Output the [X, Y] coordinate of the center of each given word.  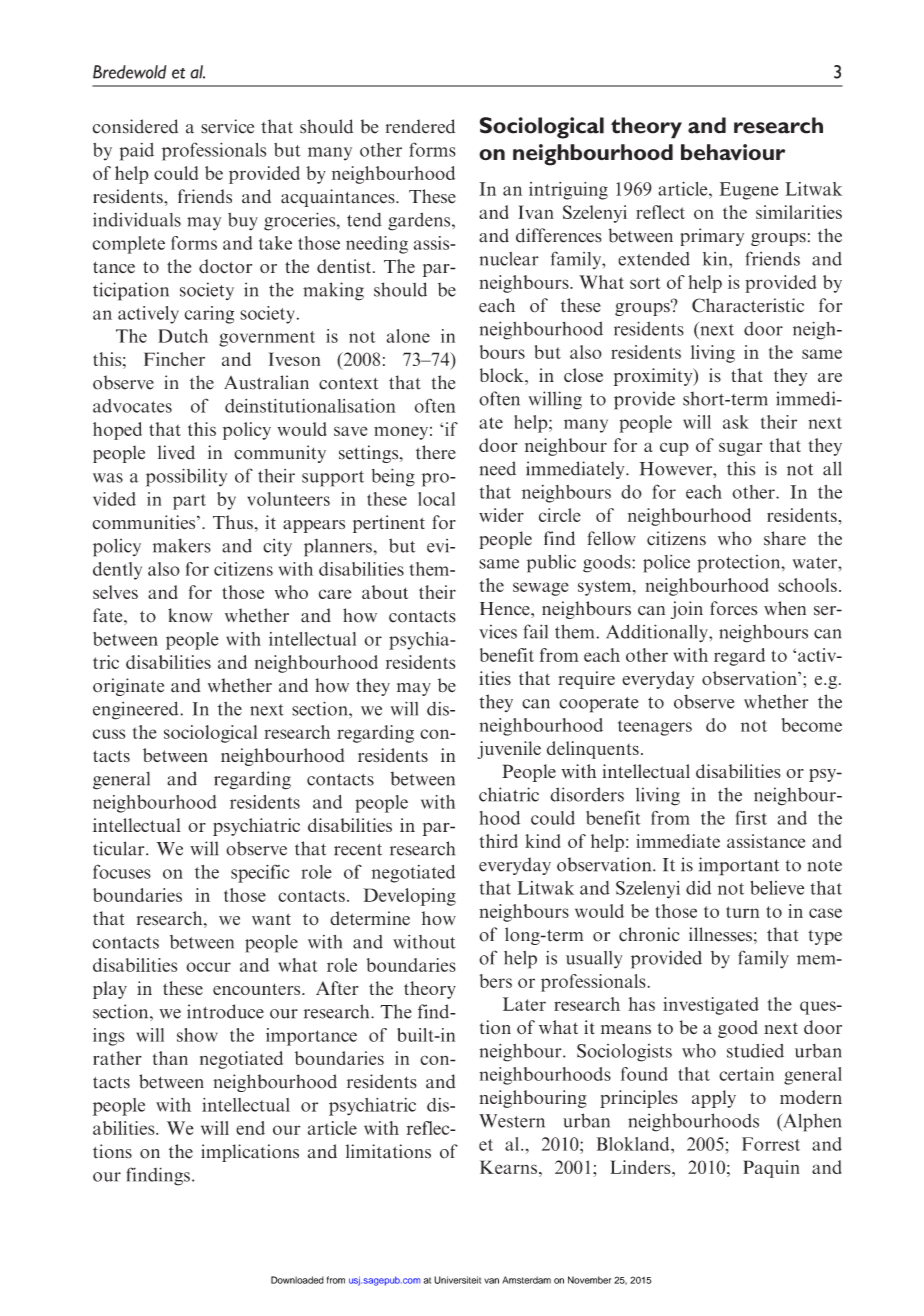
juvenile [509, 750]
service [227, 126]
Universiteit [457, 1280]
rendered [420, 126]
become [812, 725]
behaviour [733, 152]
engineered [137, 710]
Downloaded [297, 1280]
